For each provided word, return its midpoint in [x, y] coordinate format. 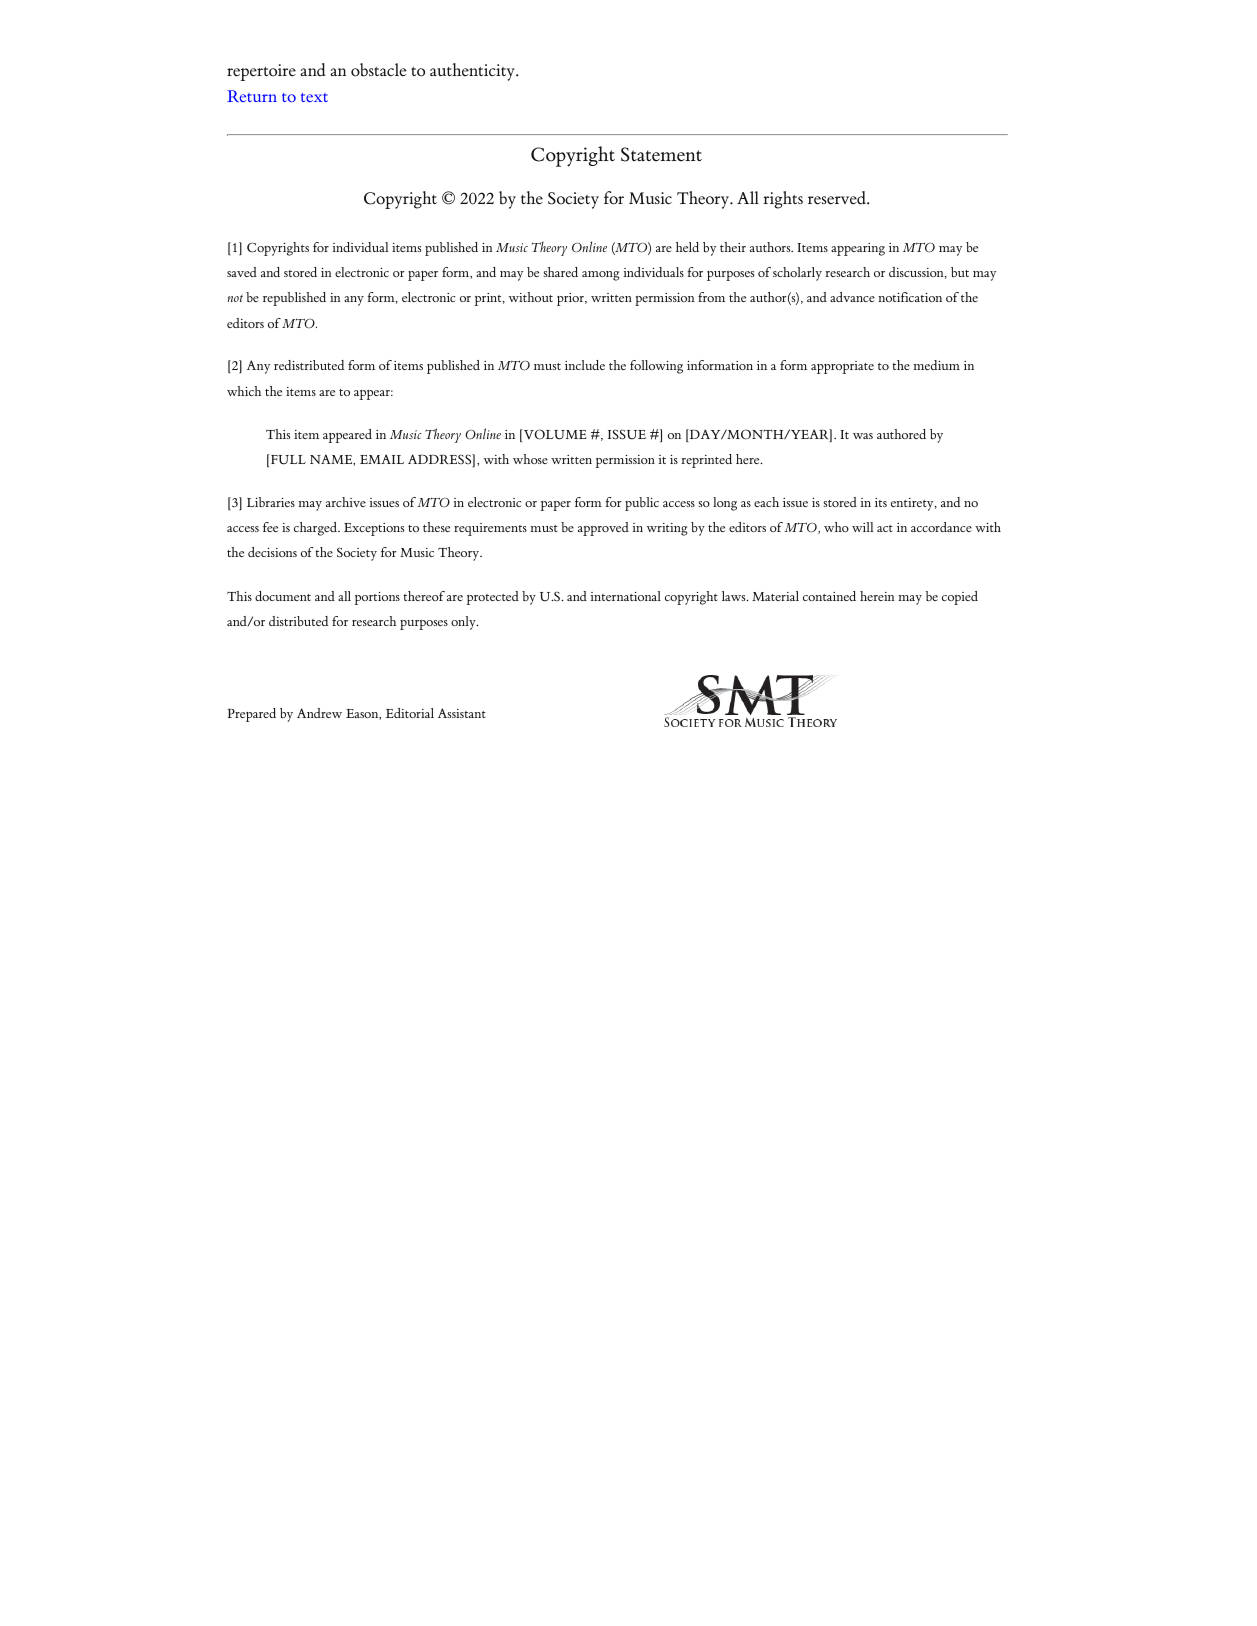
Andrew [319, 713]
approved [603, 529]
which [244, 391]
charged [317, 529]
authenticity [473, 72]
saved [242, 272]
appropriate [842, 367]
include [585, 365]
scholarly [797, 274]
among [600, 276]
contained [829, 596]
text [314, 97]
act [885, 528]
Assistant [462, 713]
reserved [838, 198]
